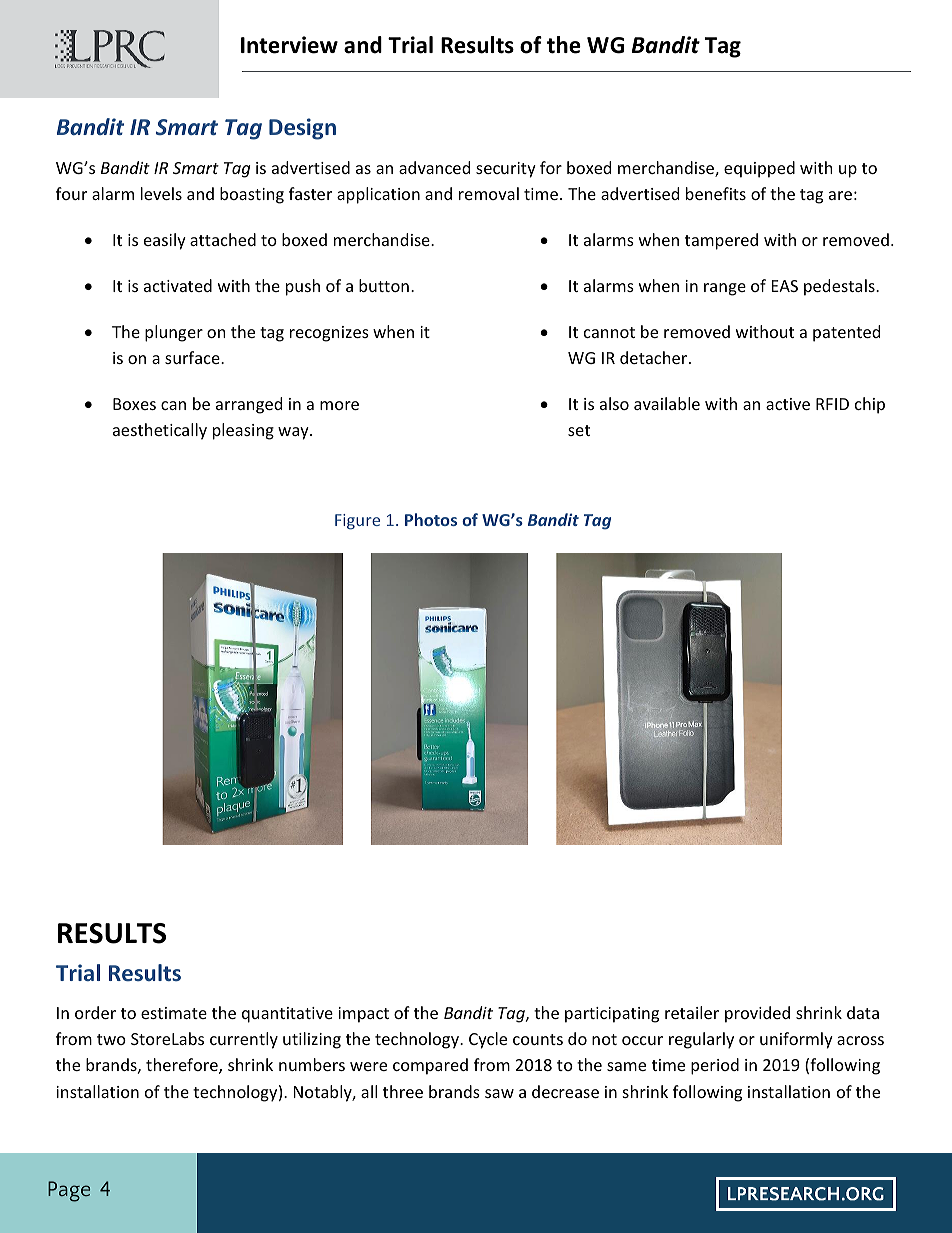  Describe the element at coordinates (431, 519) in the screenshot. I see `Photos` at that location.
